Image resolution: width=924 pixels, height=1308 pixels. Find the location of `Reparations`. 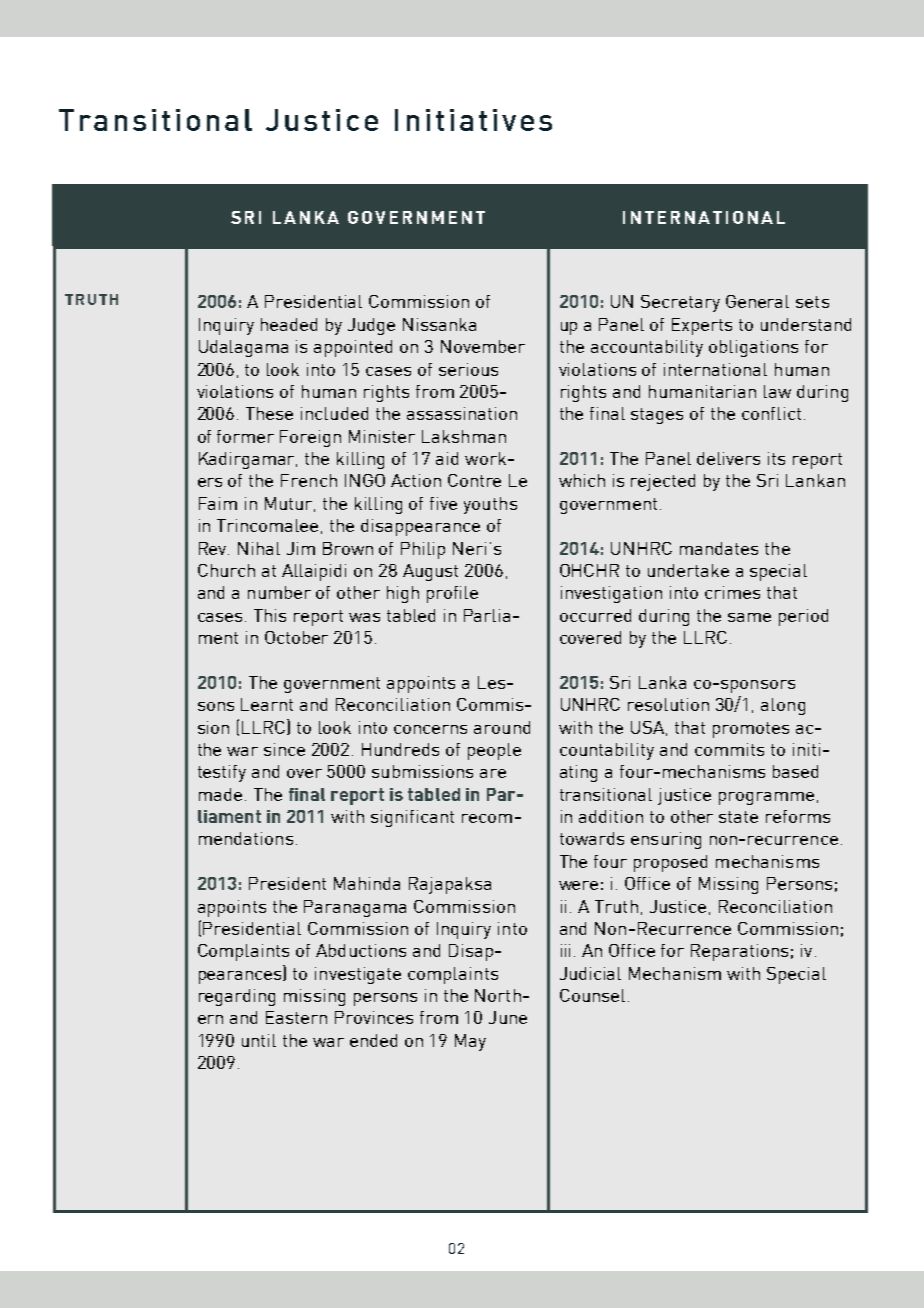

Reparations is located at coordinates (739, 952).
